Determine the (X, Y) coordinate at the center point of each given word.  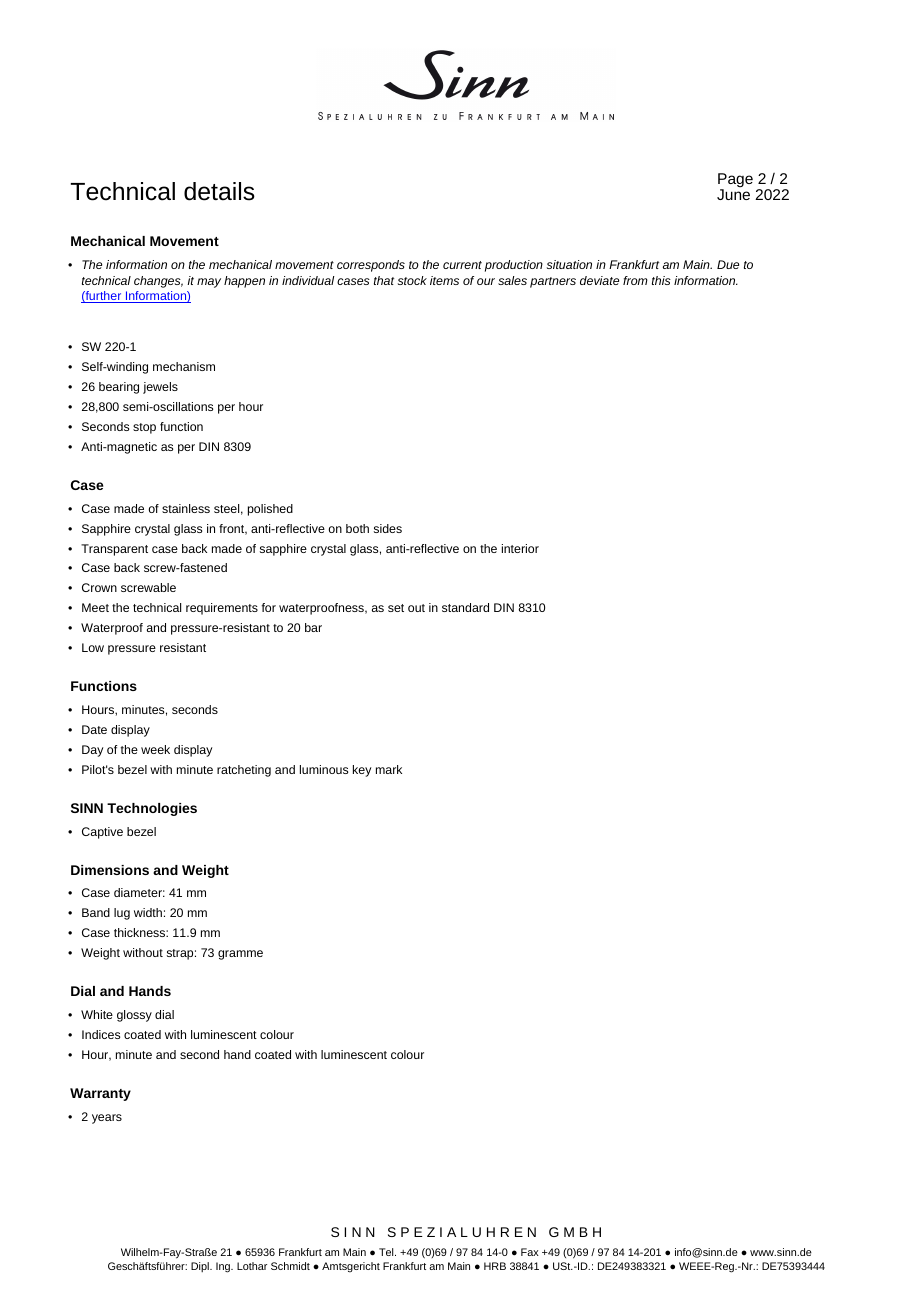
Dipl (201, 1267)
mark (389, 769)
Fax (530, 1252)
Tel (387, 1252)
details (219, 191)
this (661, 280)
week (155, 749)
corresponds (371, 266)
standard (465, 607)
